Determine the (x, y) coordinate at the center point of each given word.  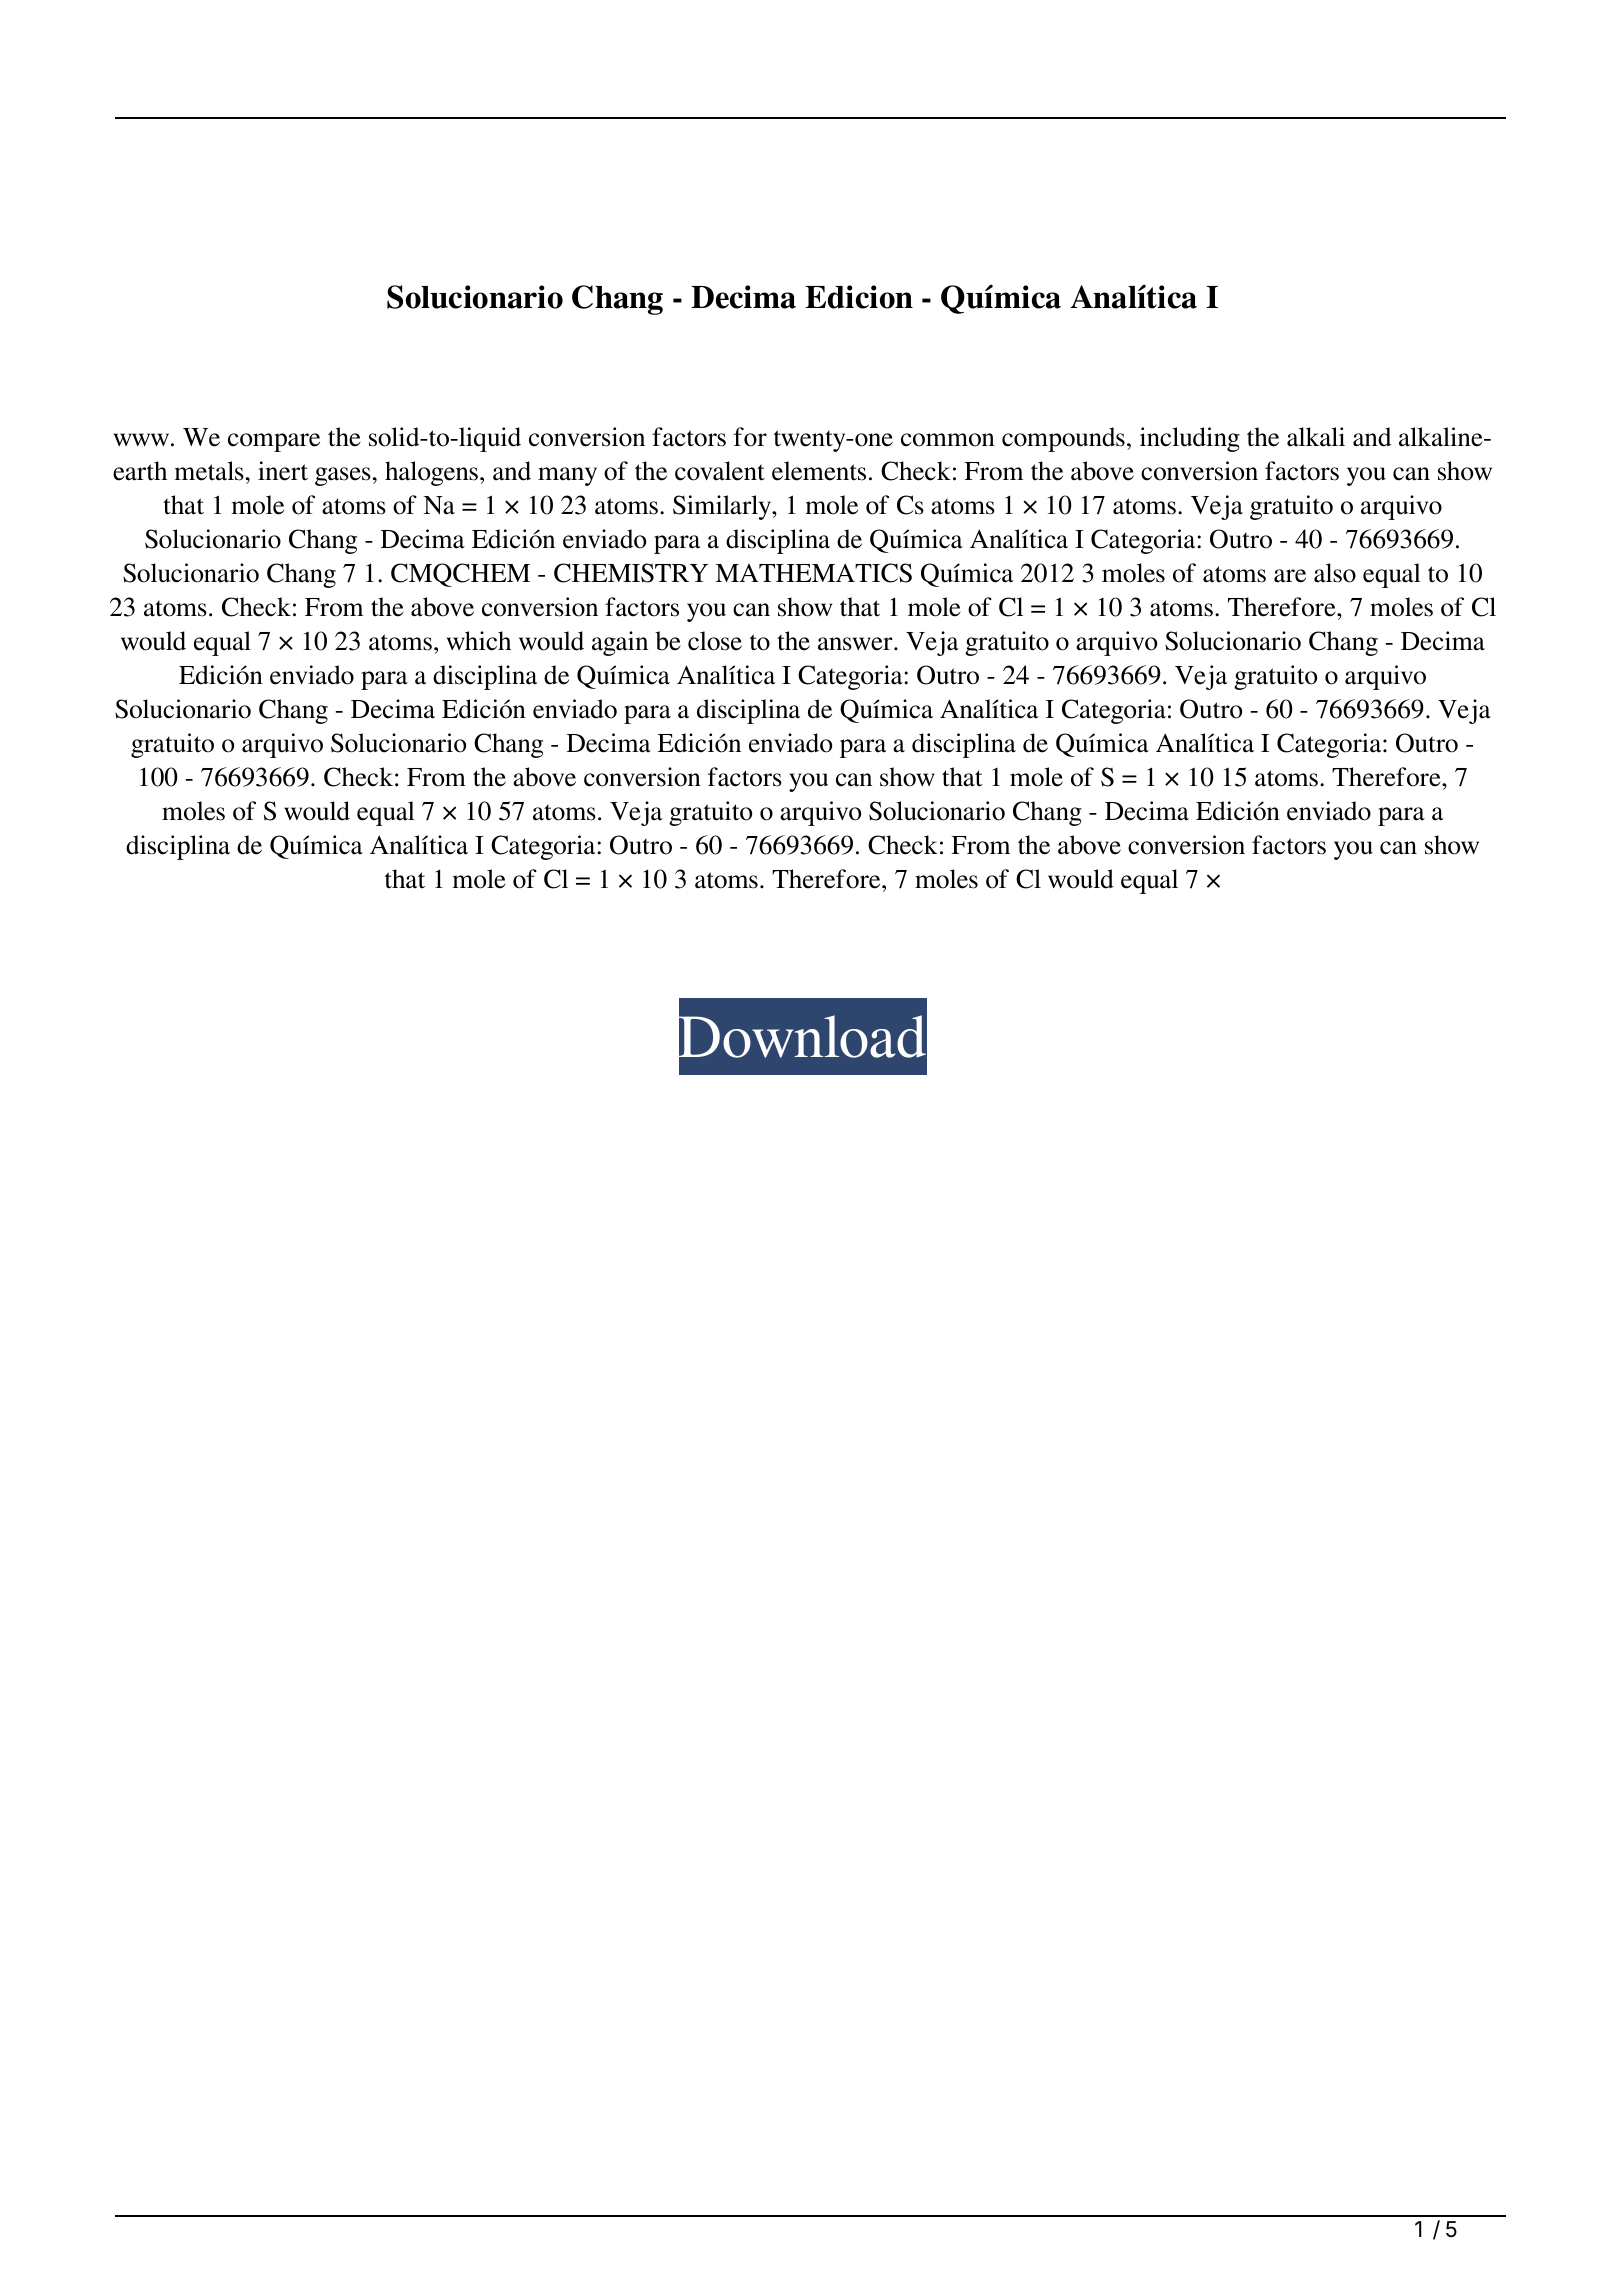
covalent (720, 471)
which (479, 641)
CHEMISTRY (631, 573)
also (1335, 573)
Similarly (723, 507)
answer (856, 644)
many (567, 476)
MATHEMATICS (814, 573)
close (715, 641)
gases (343, 476)
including (1190, 439)
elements (819, 471)
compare (274, 442)
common (948, 440)
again (620, 643)
